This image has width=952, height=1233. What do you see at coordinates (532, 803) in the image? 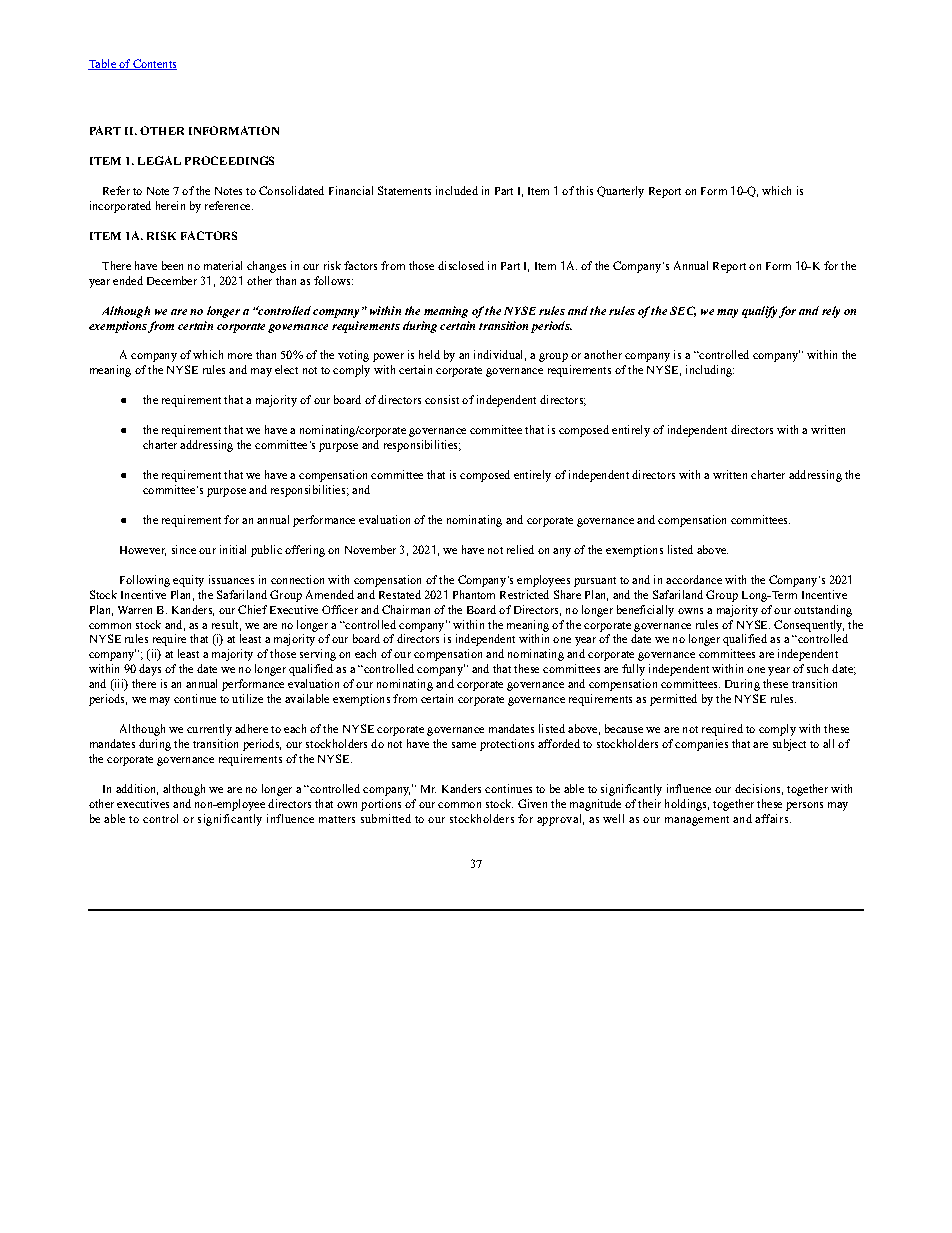
I see `Given` at bounding box center [532, 803].
